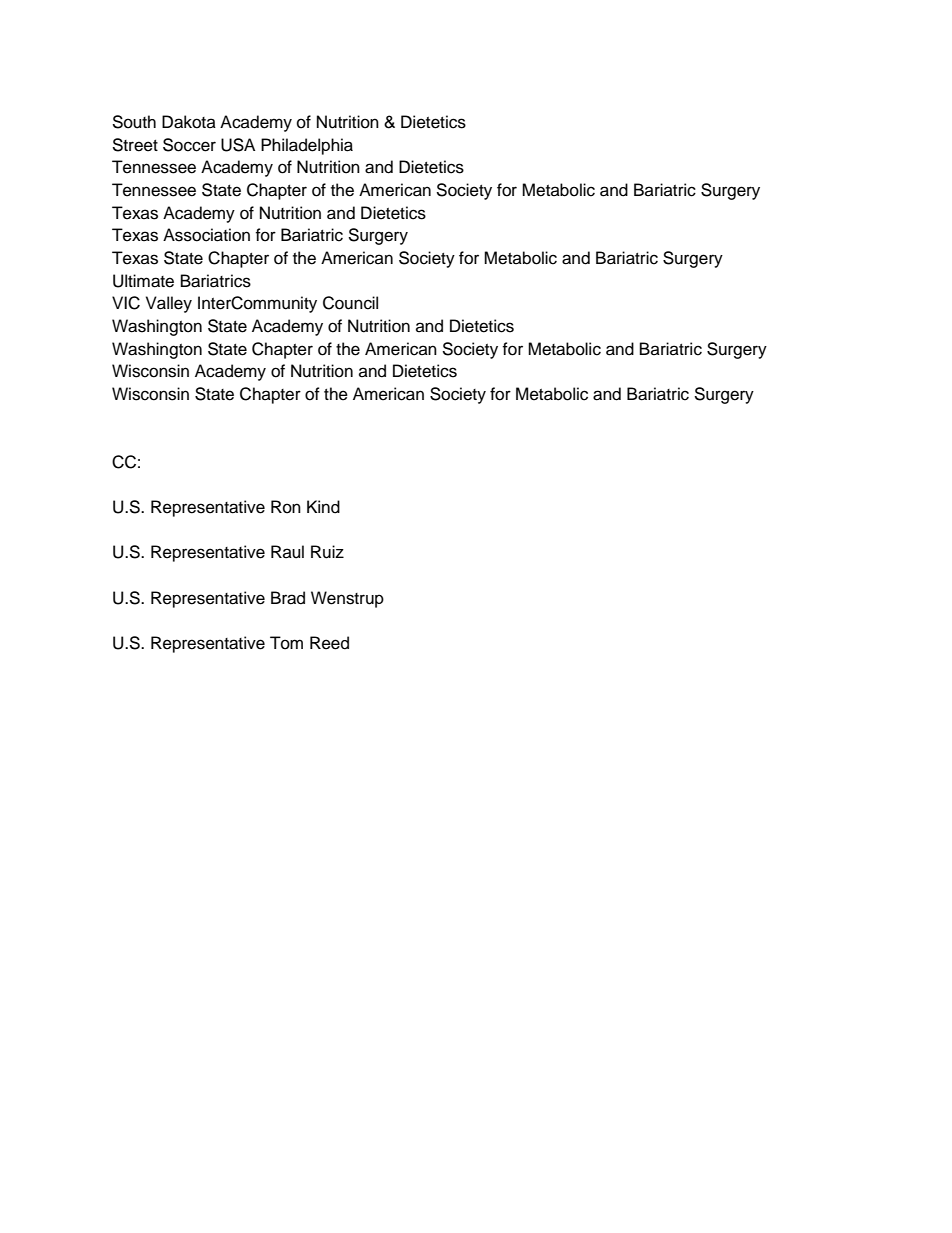 This page has width=952, height=1233. What do you see at coordinates (350, 303) in the page?
I see `Council` at bounding box center [350, 303].
